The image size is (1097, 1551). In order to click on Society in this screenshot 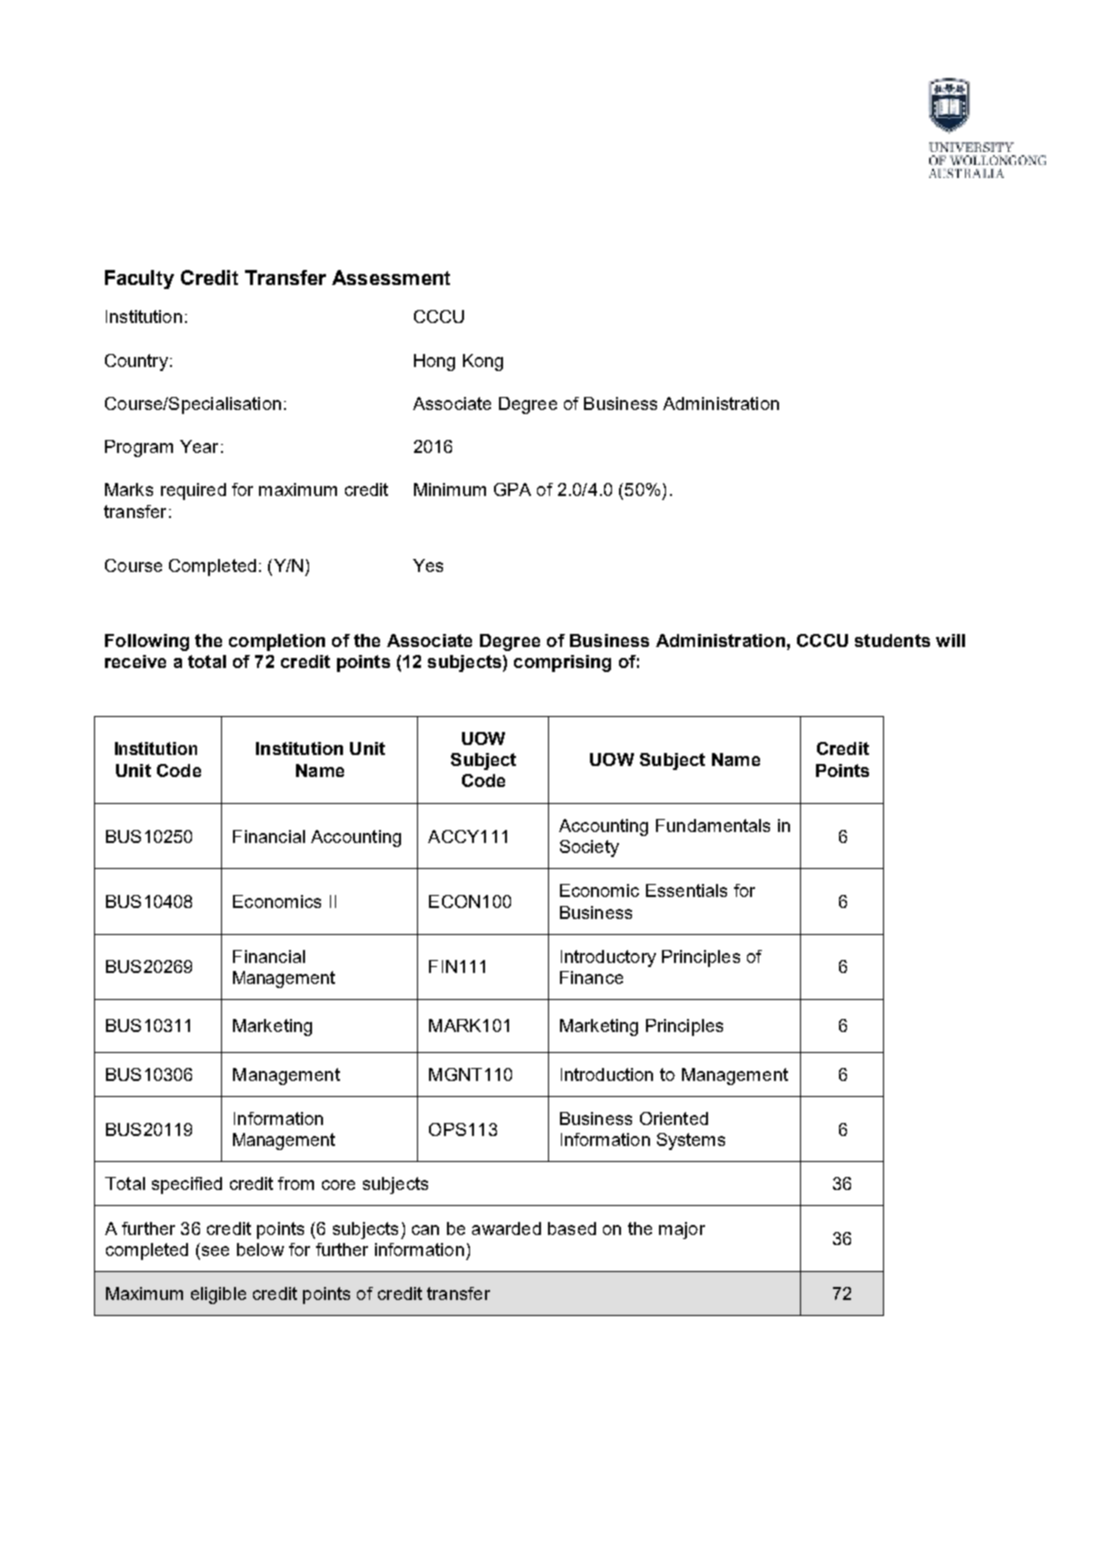, I will do `click(589, 848)`.
